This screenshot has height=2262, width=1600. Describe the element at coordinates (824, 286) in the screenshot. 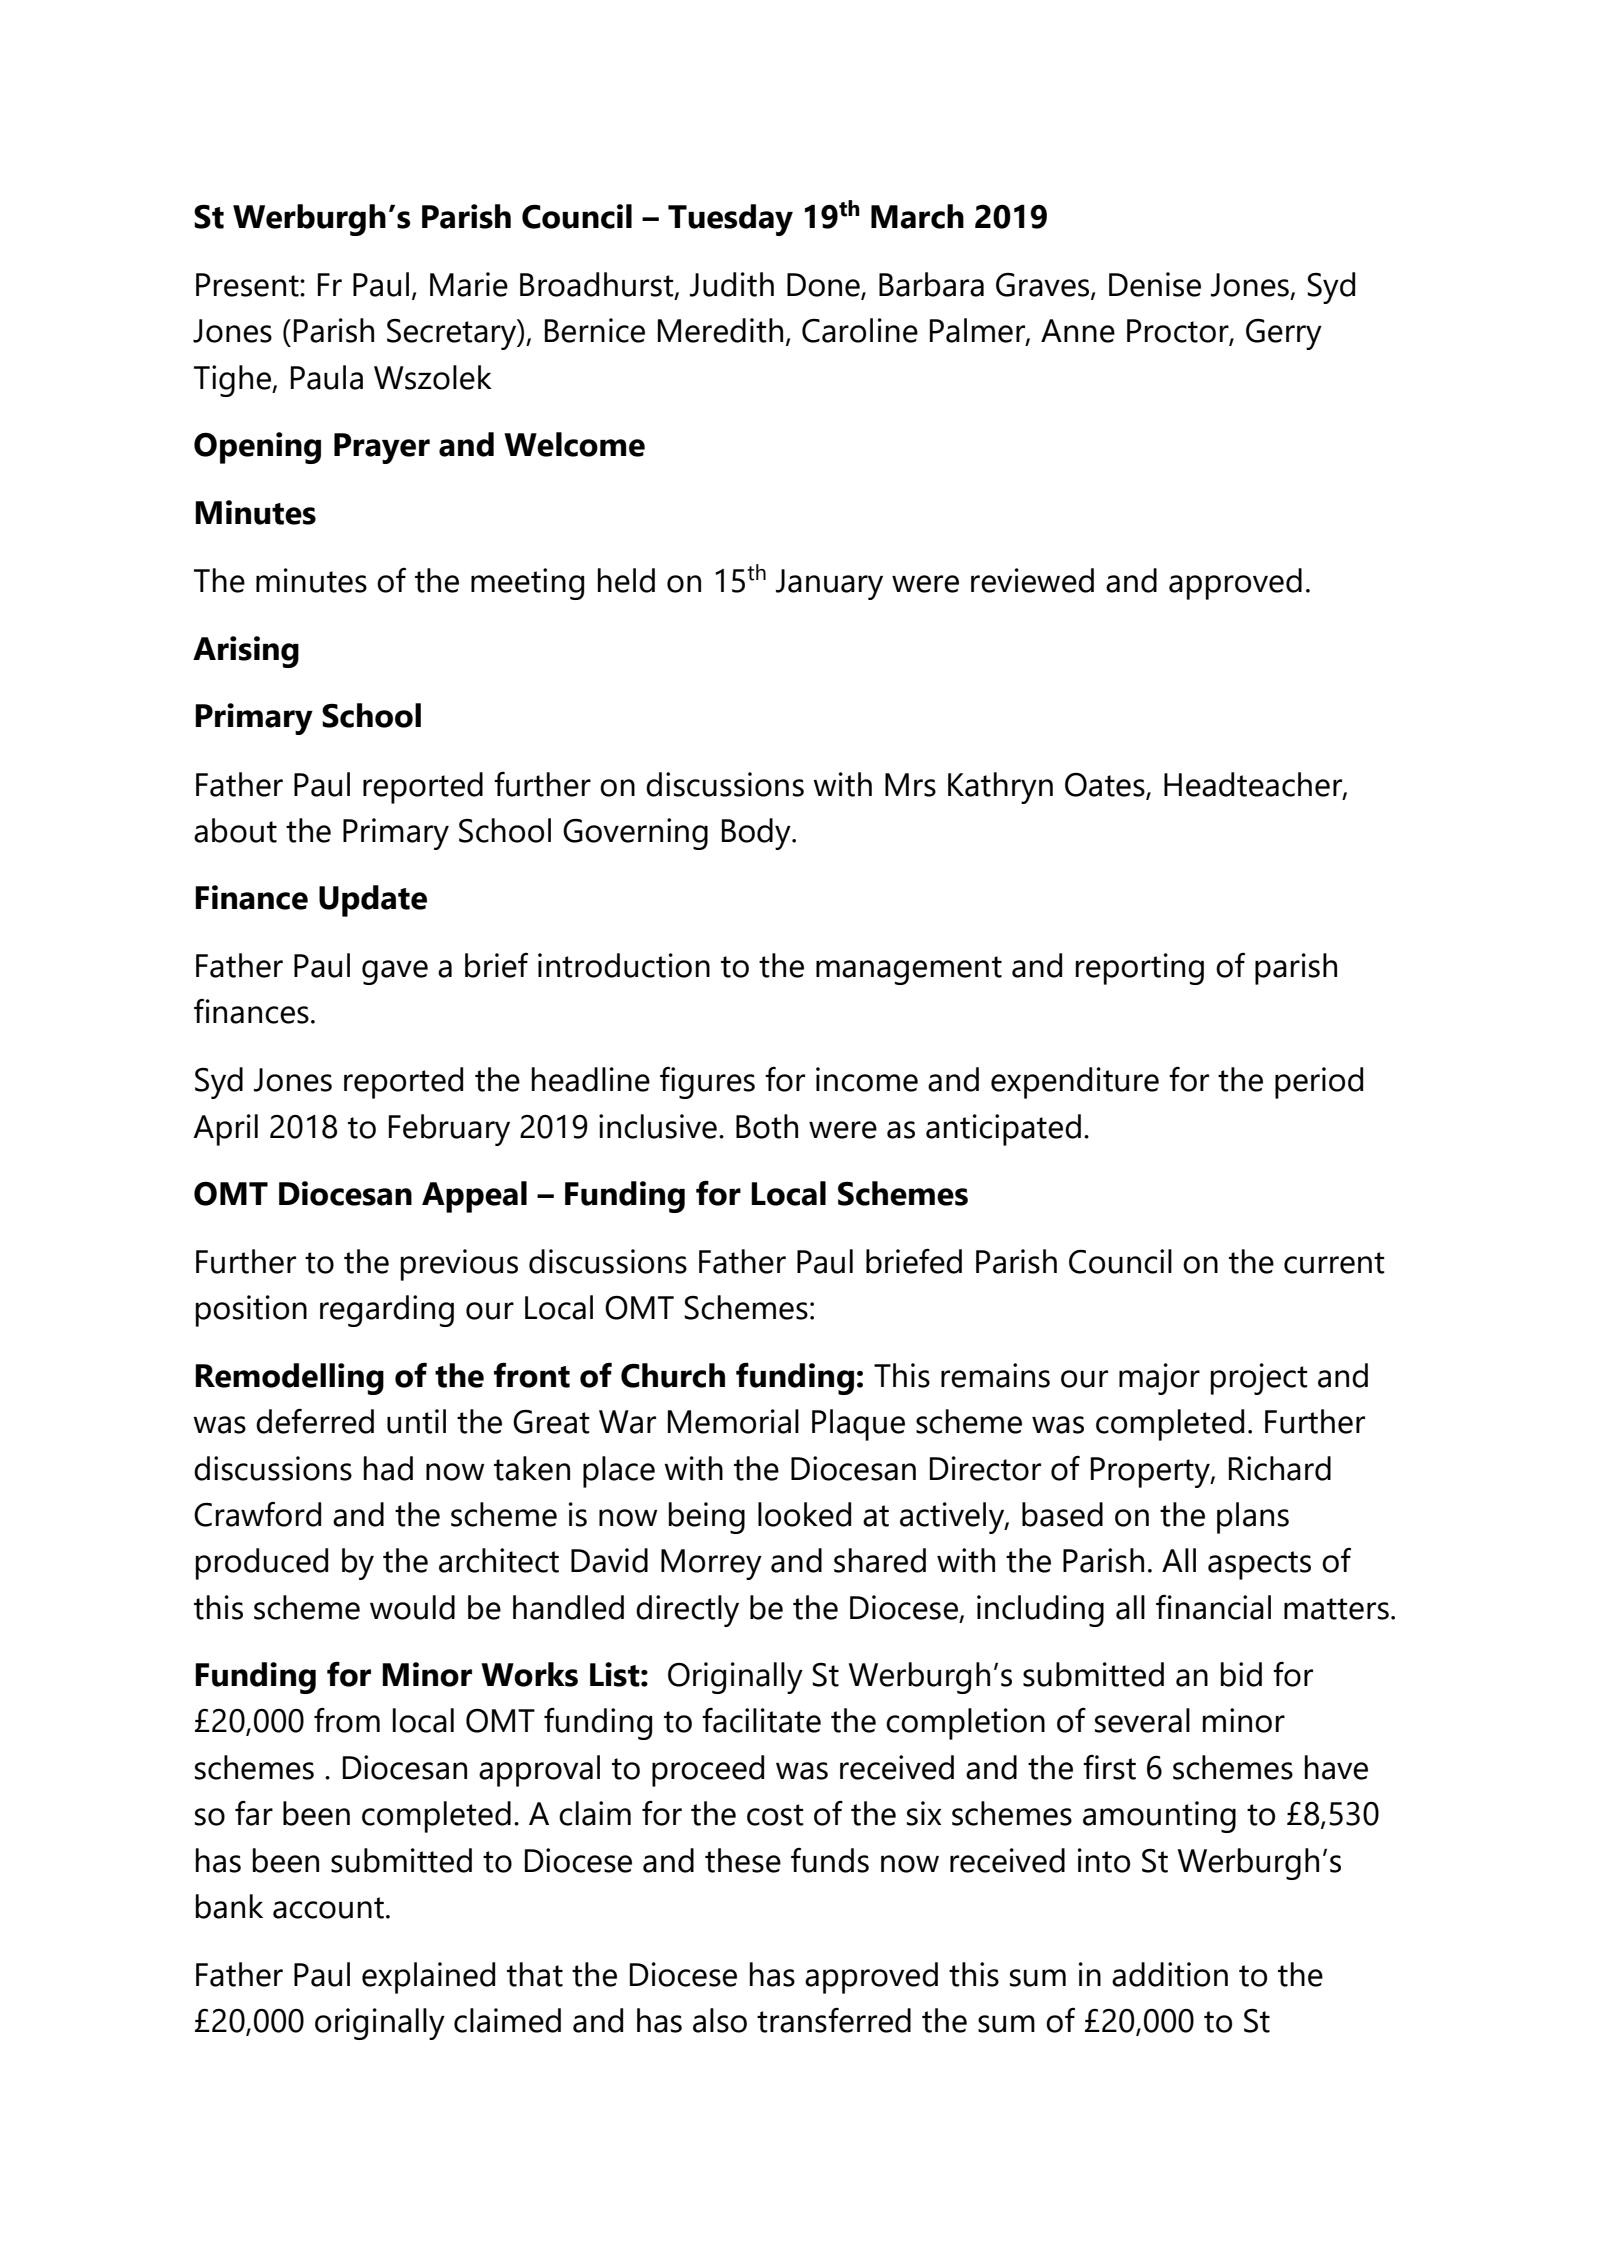

I see `Done` at that location.
